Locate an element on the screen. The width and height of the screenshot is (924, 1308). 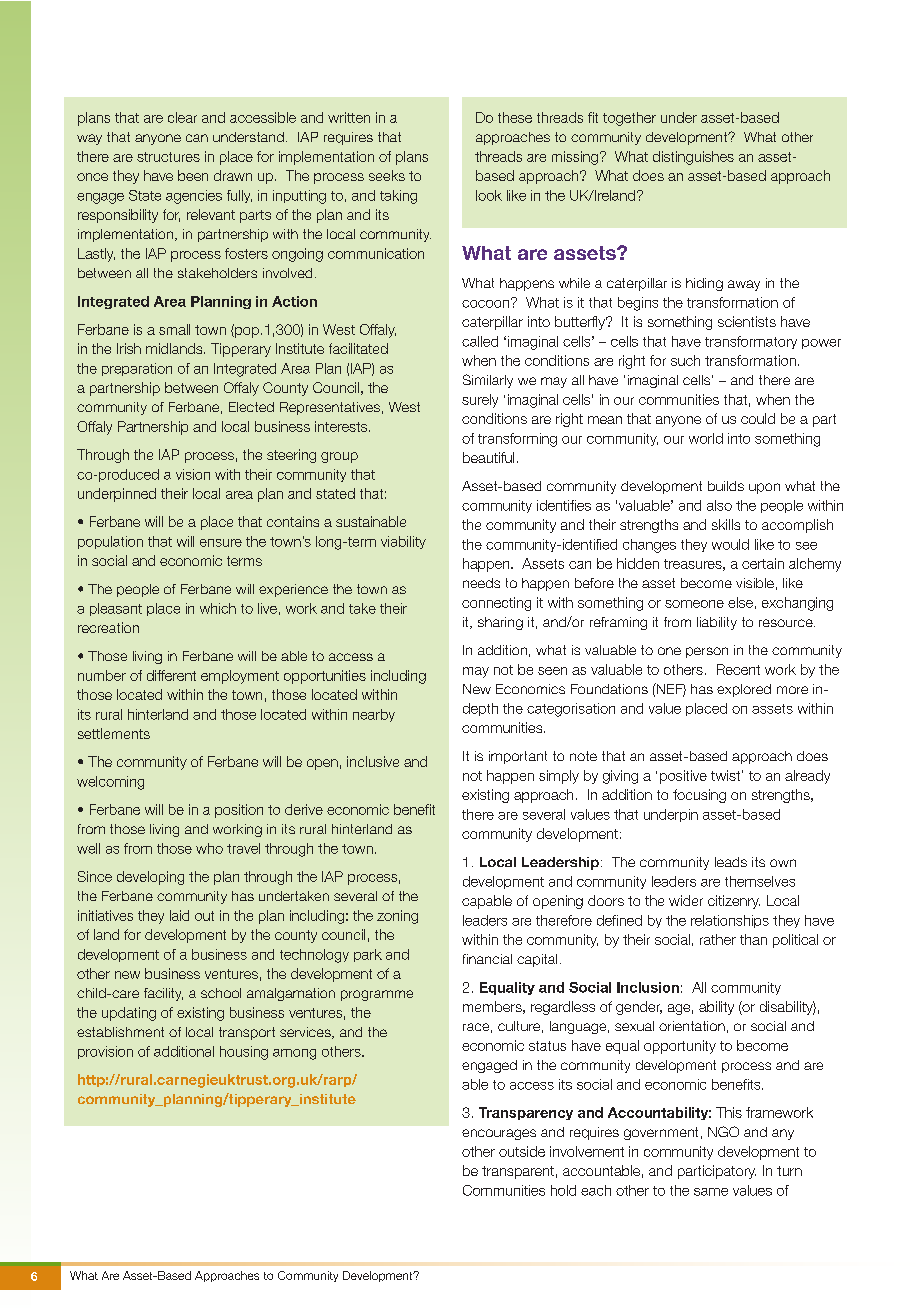
look is located at coordinates (489, 195).
